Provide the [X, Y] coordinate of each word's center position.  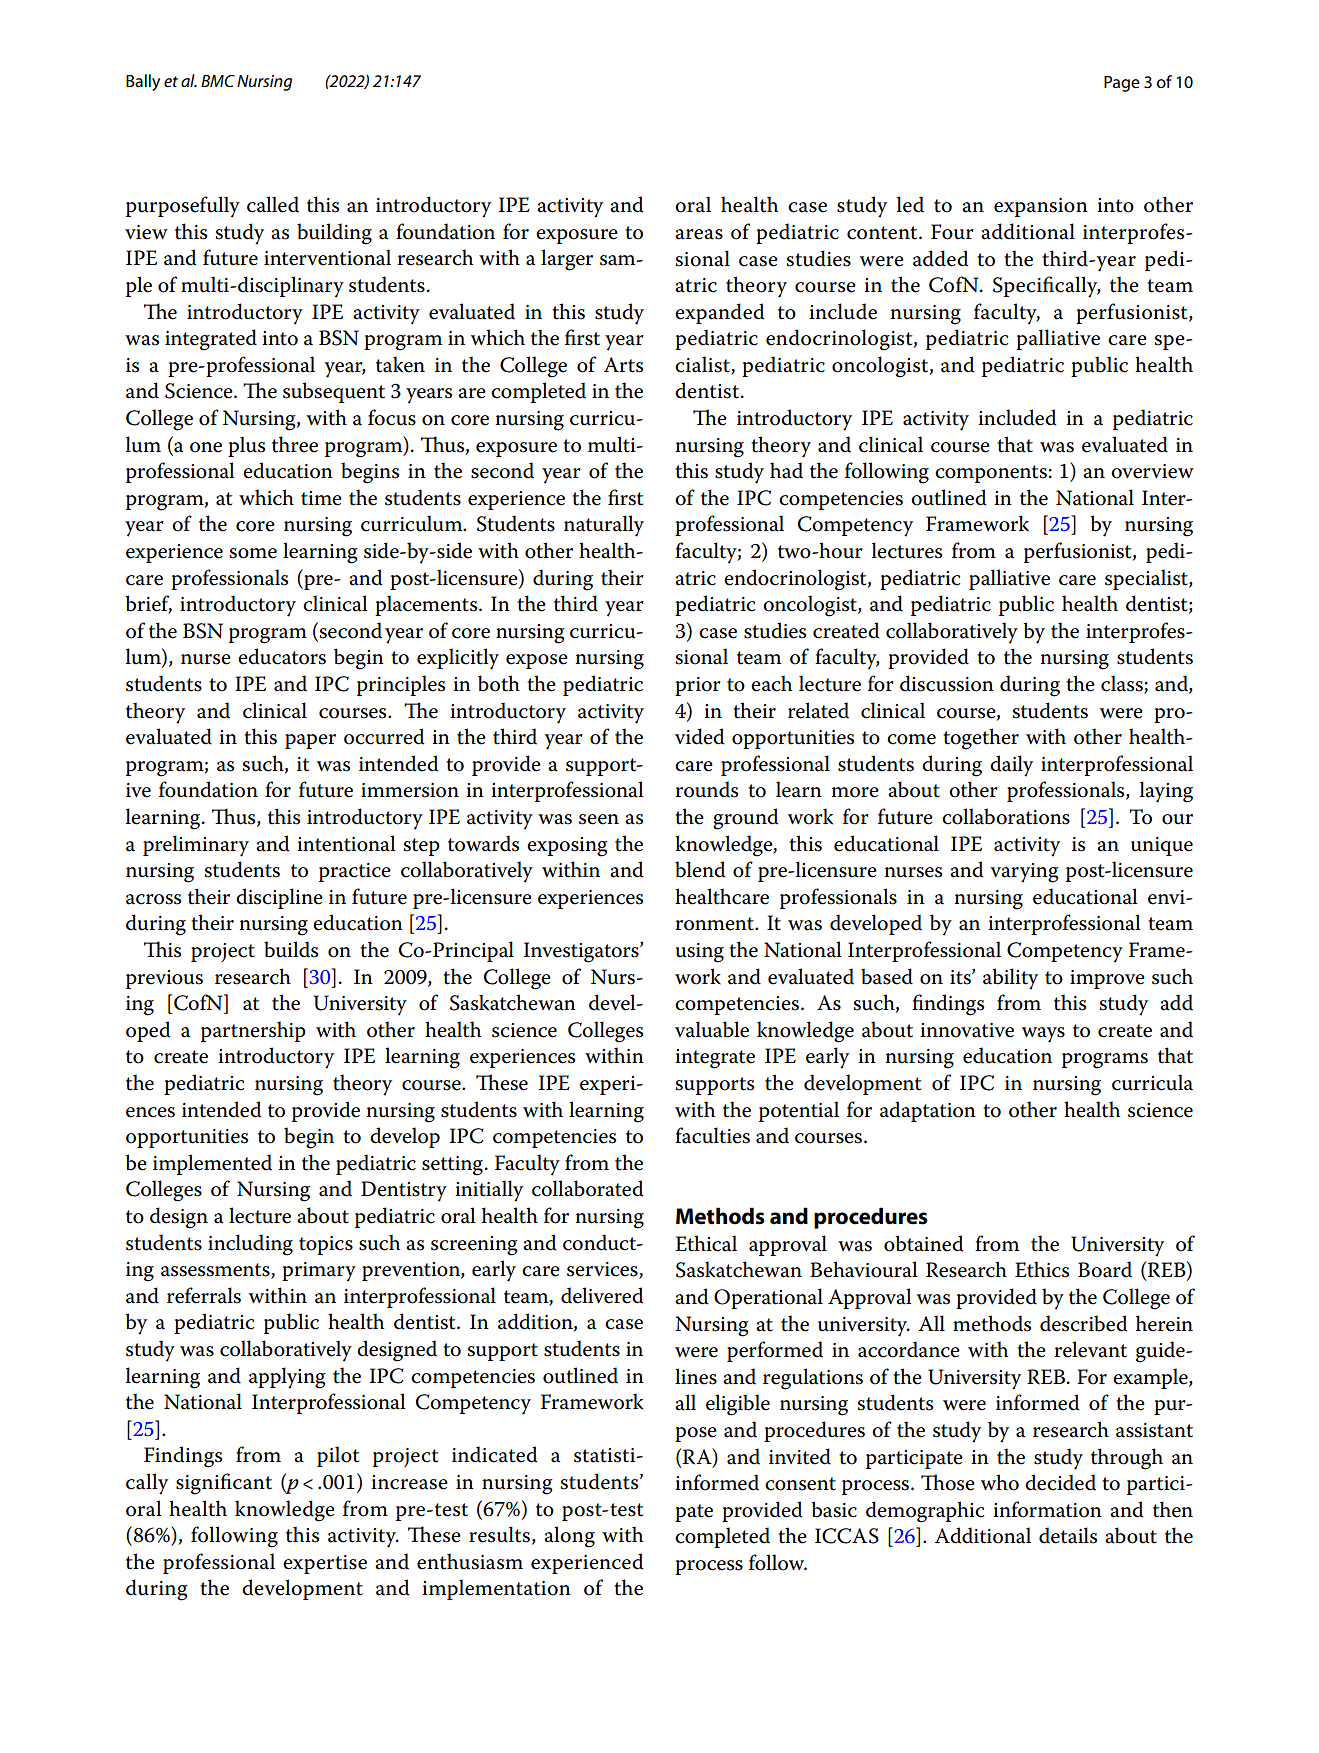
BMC [218, 81]
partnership [253, 1031]
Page [1122, 84]
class [1123, 684]
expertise [325, 1564]
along [569, 1537]
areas [699, 234]
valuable [712, 1029]
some [253, 553]
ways [1043, 1035]
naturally [604, 526]
